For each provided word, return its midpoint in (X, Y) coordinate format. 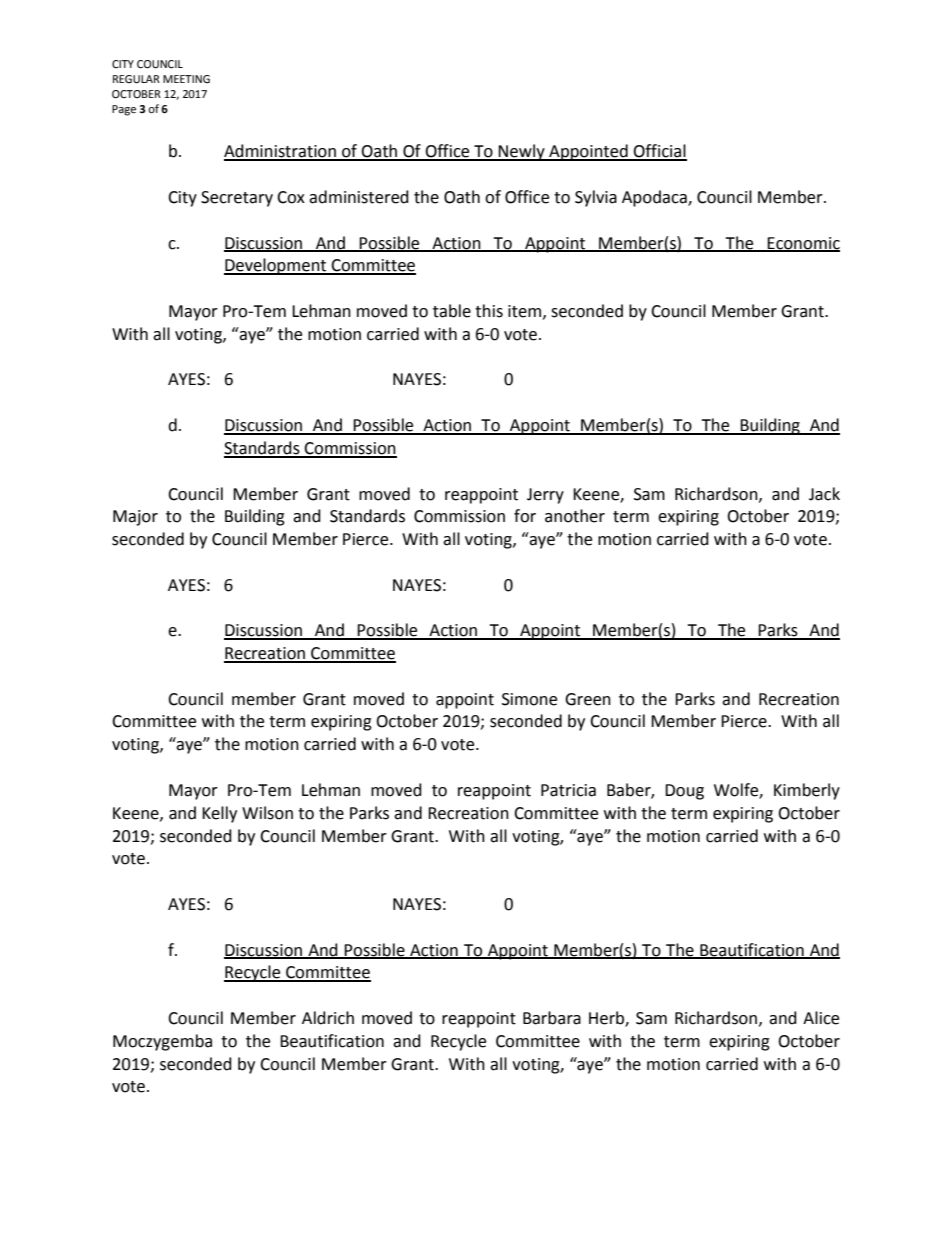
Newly (522, 152)
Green (588, 699)
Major (135, 518)
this (489, 311)
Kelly (219, 814)
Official (659, 152)
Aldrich (328, 1018)
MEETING (186, 79)
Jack (824, 494)
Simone (529, 699)
